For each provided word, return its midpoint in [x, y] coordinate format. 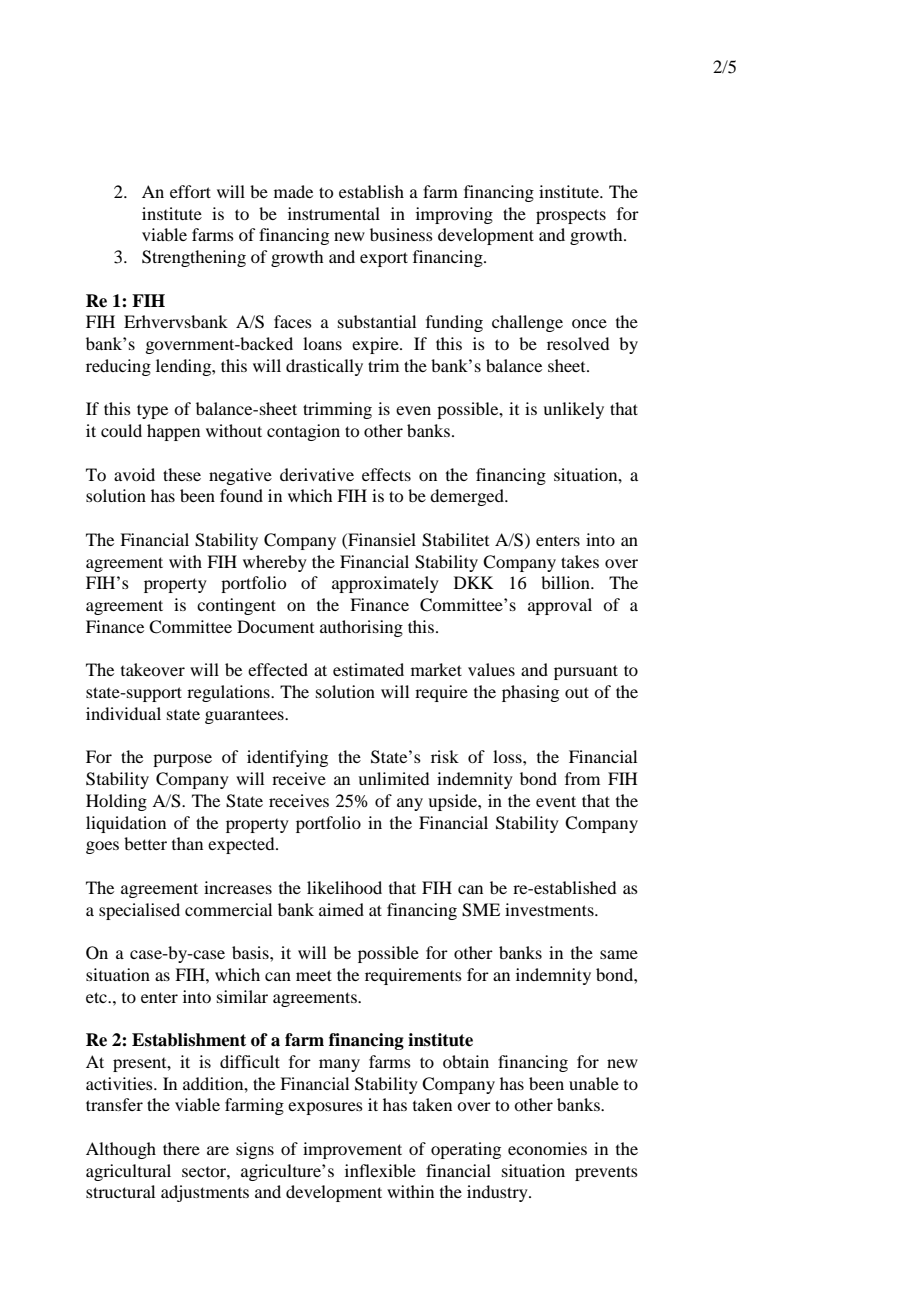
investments [550, 909]
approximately [385, 584]
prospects [571, 216]
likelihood [344, 887]
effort [190, 191]
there [181, 1148]
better [145, 843]
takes [580, 561]
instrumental [334, 213]
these [182, 474]
